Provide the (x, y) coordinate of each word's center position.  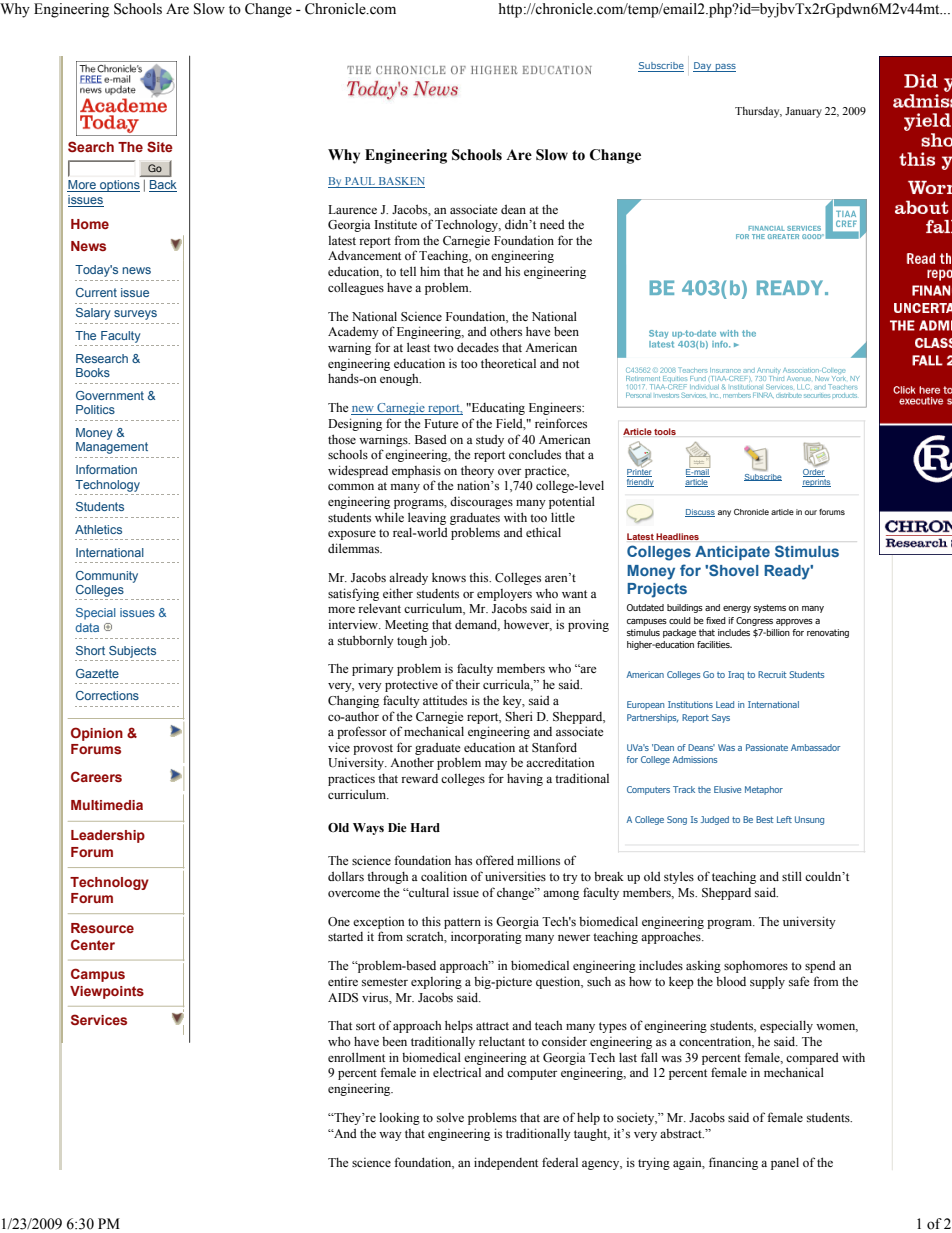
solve (450, 1117)
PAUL (360, 182)
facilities (714, 644)
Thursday (758, 112)
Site (160, 146)
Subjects (132, 652)
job (439, 641)
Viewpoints (107, 992)
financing (733, 1163)
